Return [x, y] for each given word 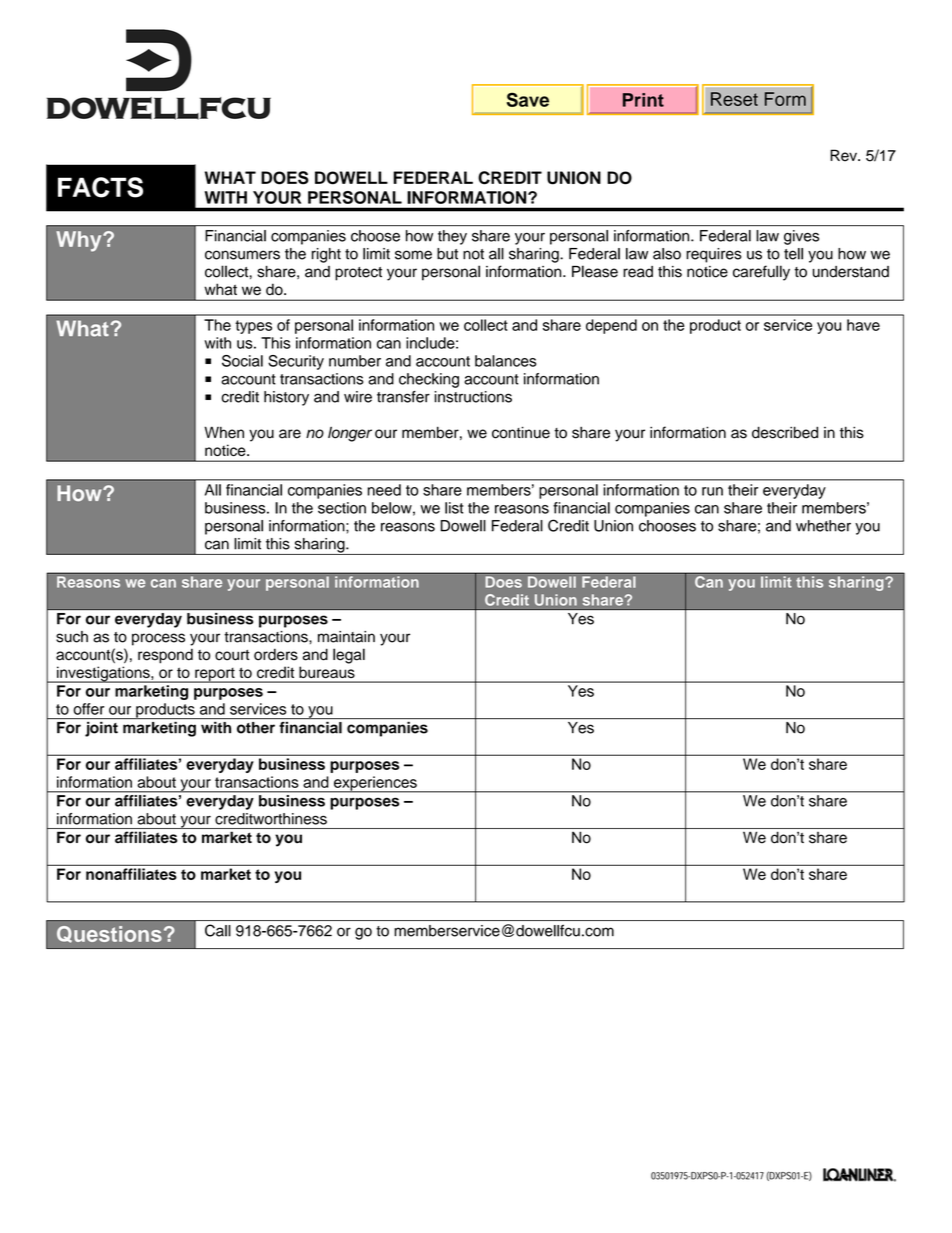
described [785, 432]
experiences [375, 784]
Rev [844, 155]
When [224, 432]
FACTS [100, 187]
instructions [473, 397]
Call [218, 930]
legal [349, 656]
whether [823, 526]
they [452, 237]
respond [165, 656]
